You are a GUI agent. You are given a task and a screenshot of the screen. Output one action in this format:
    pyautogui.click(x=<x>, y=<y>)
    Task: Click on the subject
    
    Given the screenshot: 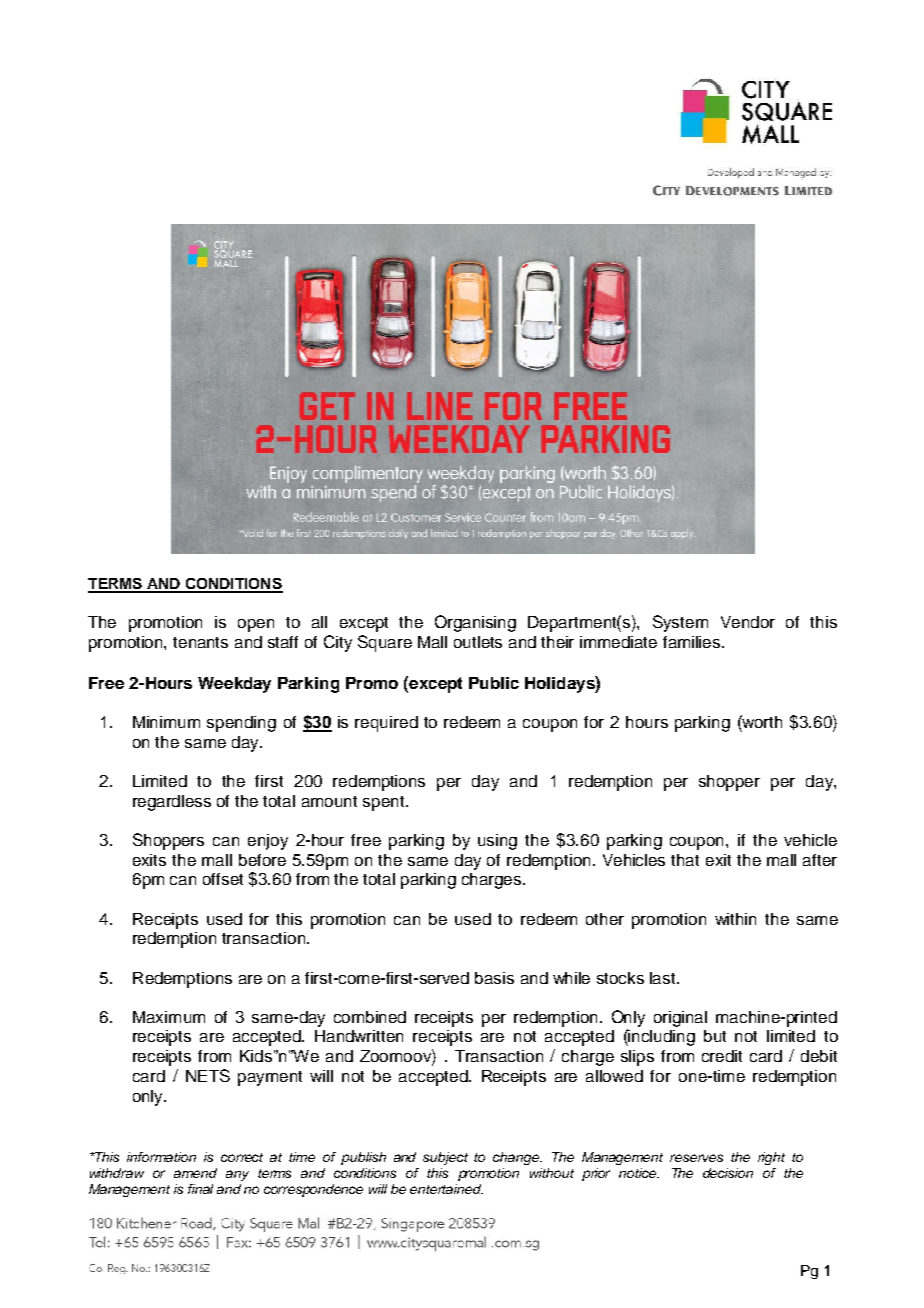 What is the action you would take?
    pyautogui.click(x=445, y=1158)
